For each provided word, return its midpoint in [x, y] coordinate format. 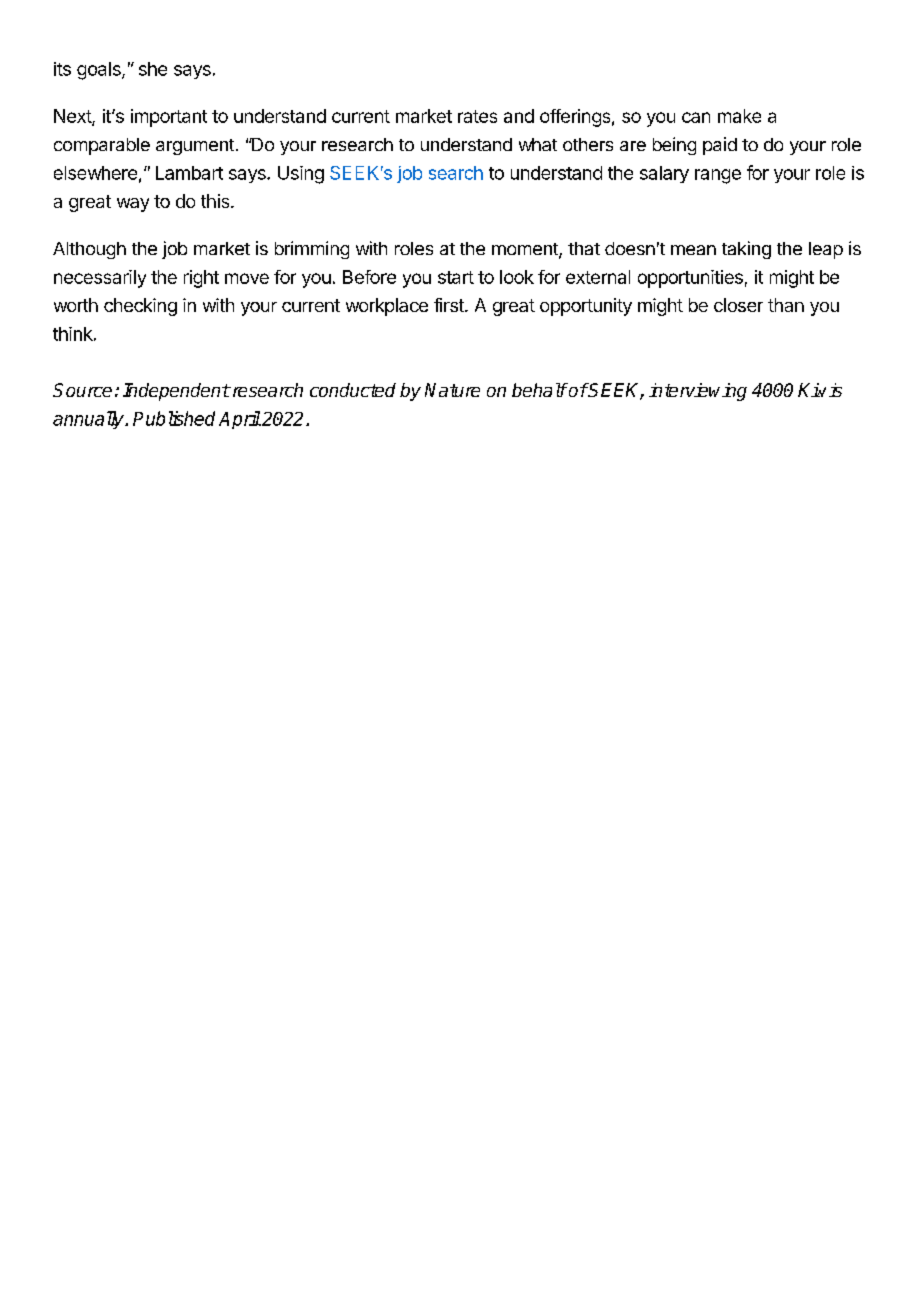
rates [477, 116]
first [450, 305]
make [739, 116]
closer [738, 305]
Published [174, 418]
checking [140, 307]
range [718, 176]
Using [301, 175]
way [133, 205]
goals [100, 71]
